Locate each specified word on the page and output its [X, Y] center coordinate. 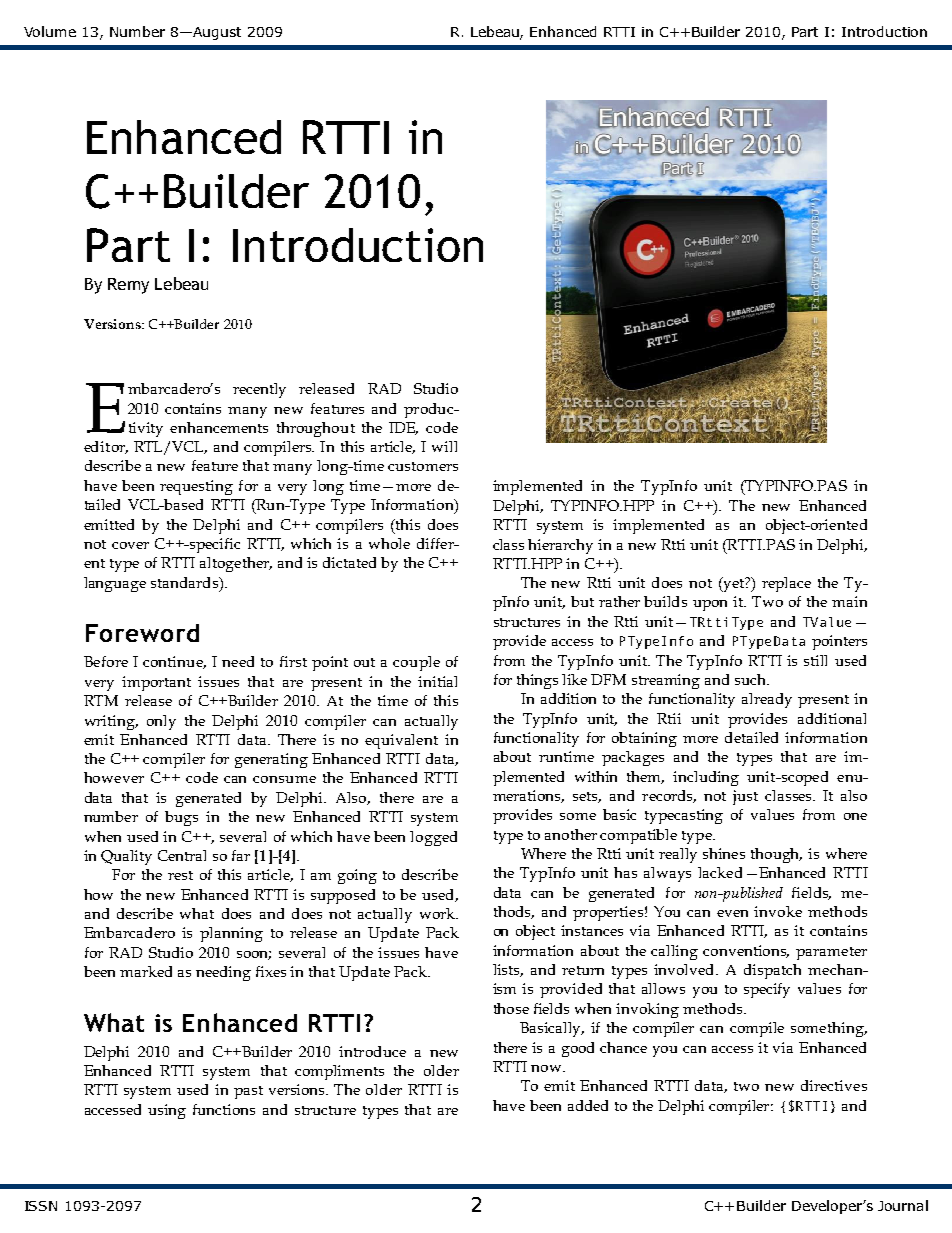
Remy [128, 286]
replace [786, 584]
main [849, 601]
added [588, 1105]
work [438, 913]
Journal [903, 1205]
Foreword [142, 633]
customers [423, 466]
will [444, 446]
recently [259, 390]
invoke [778, 911]
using [167, 1111]
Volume [50, 31]
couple [416, 663]
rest [180, 875]
